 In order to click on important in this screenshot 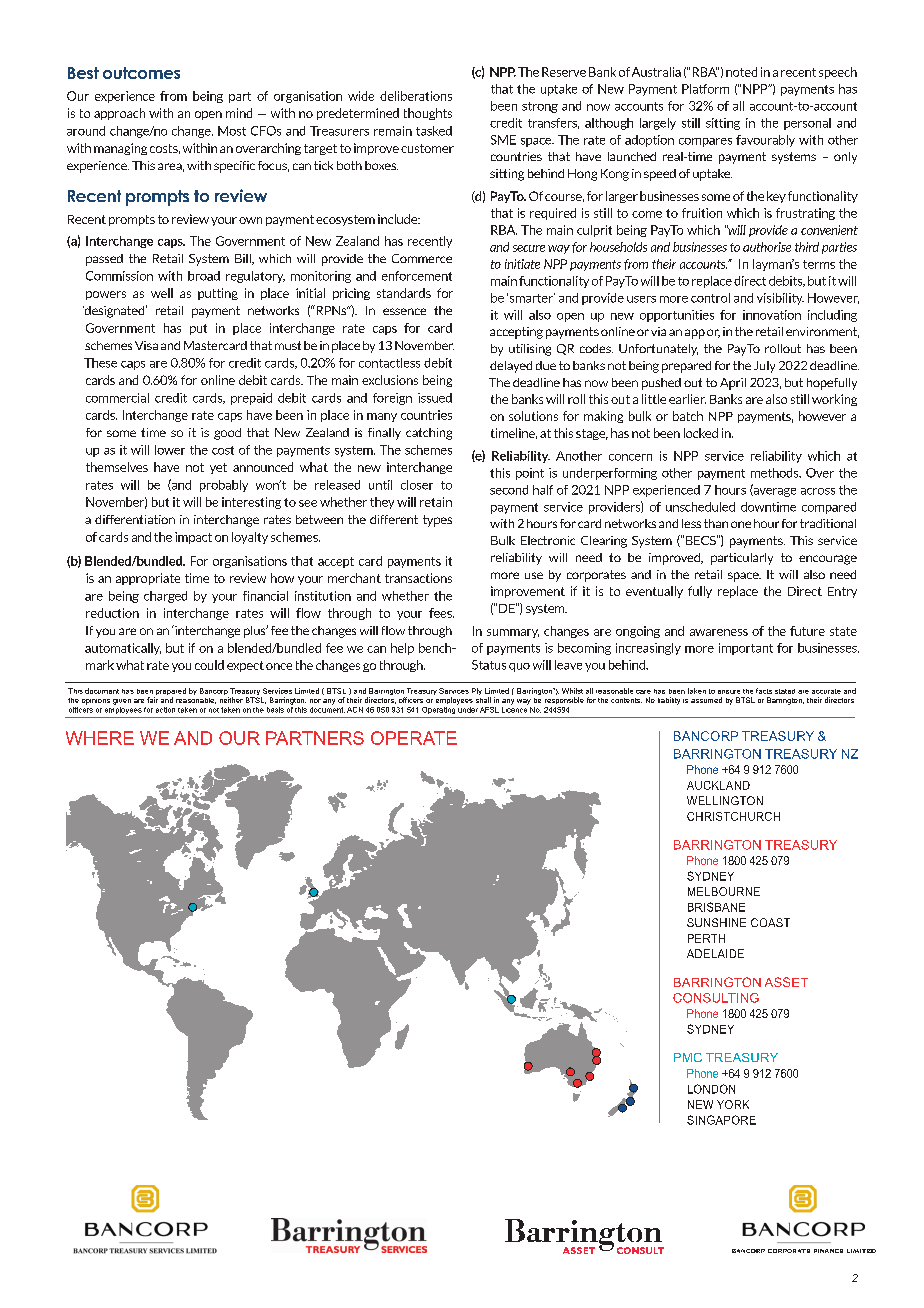, I will do `click(746, 649)`.
